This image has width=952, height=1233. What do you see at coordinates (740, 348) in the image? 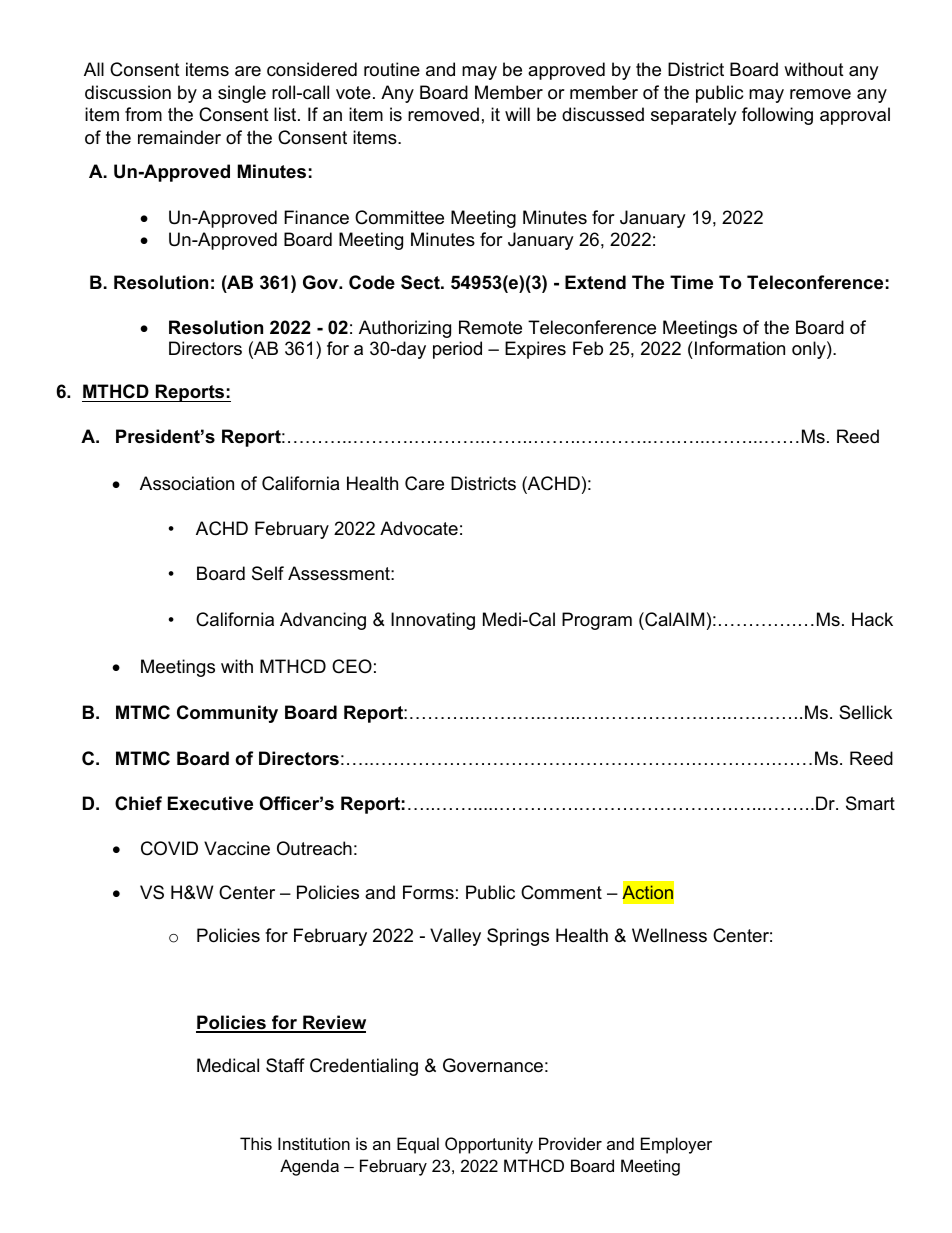
I see `Information` at bounding box center [740, 348].
